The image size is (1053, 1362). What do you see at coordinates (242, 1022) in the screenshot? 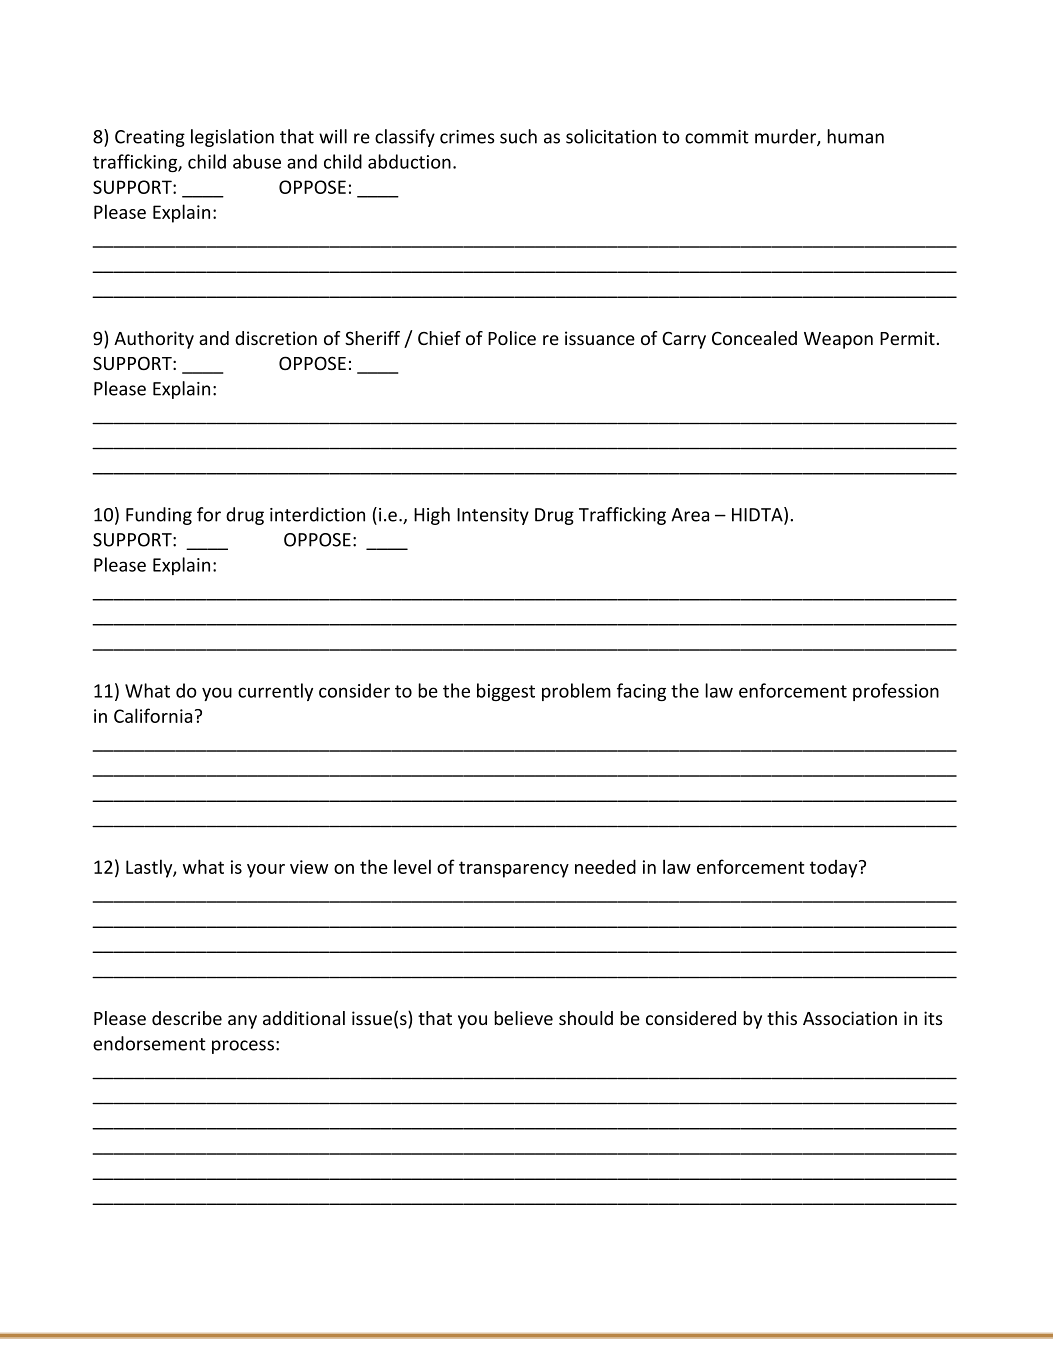
I see `any` at bounding box center [242, 1022].
